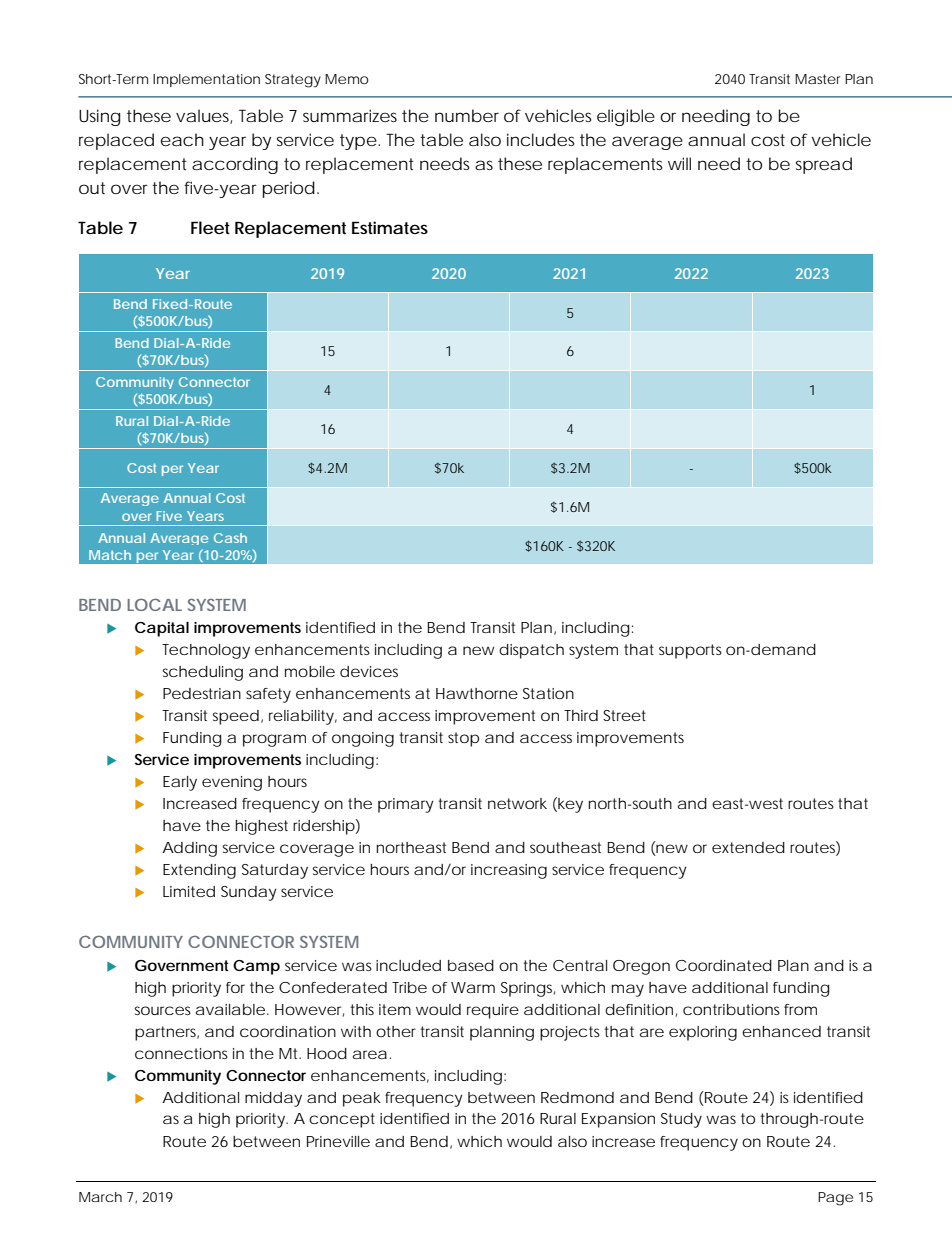  What do you see at coordinates (681, 1120) in the page?
I see `Study` at bounding box center [681, 1120].
